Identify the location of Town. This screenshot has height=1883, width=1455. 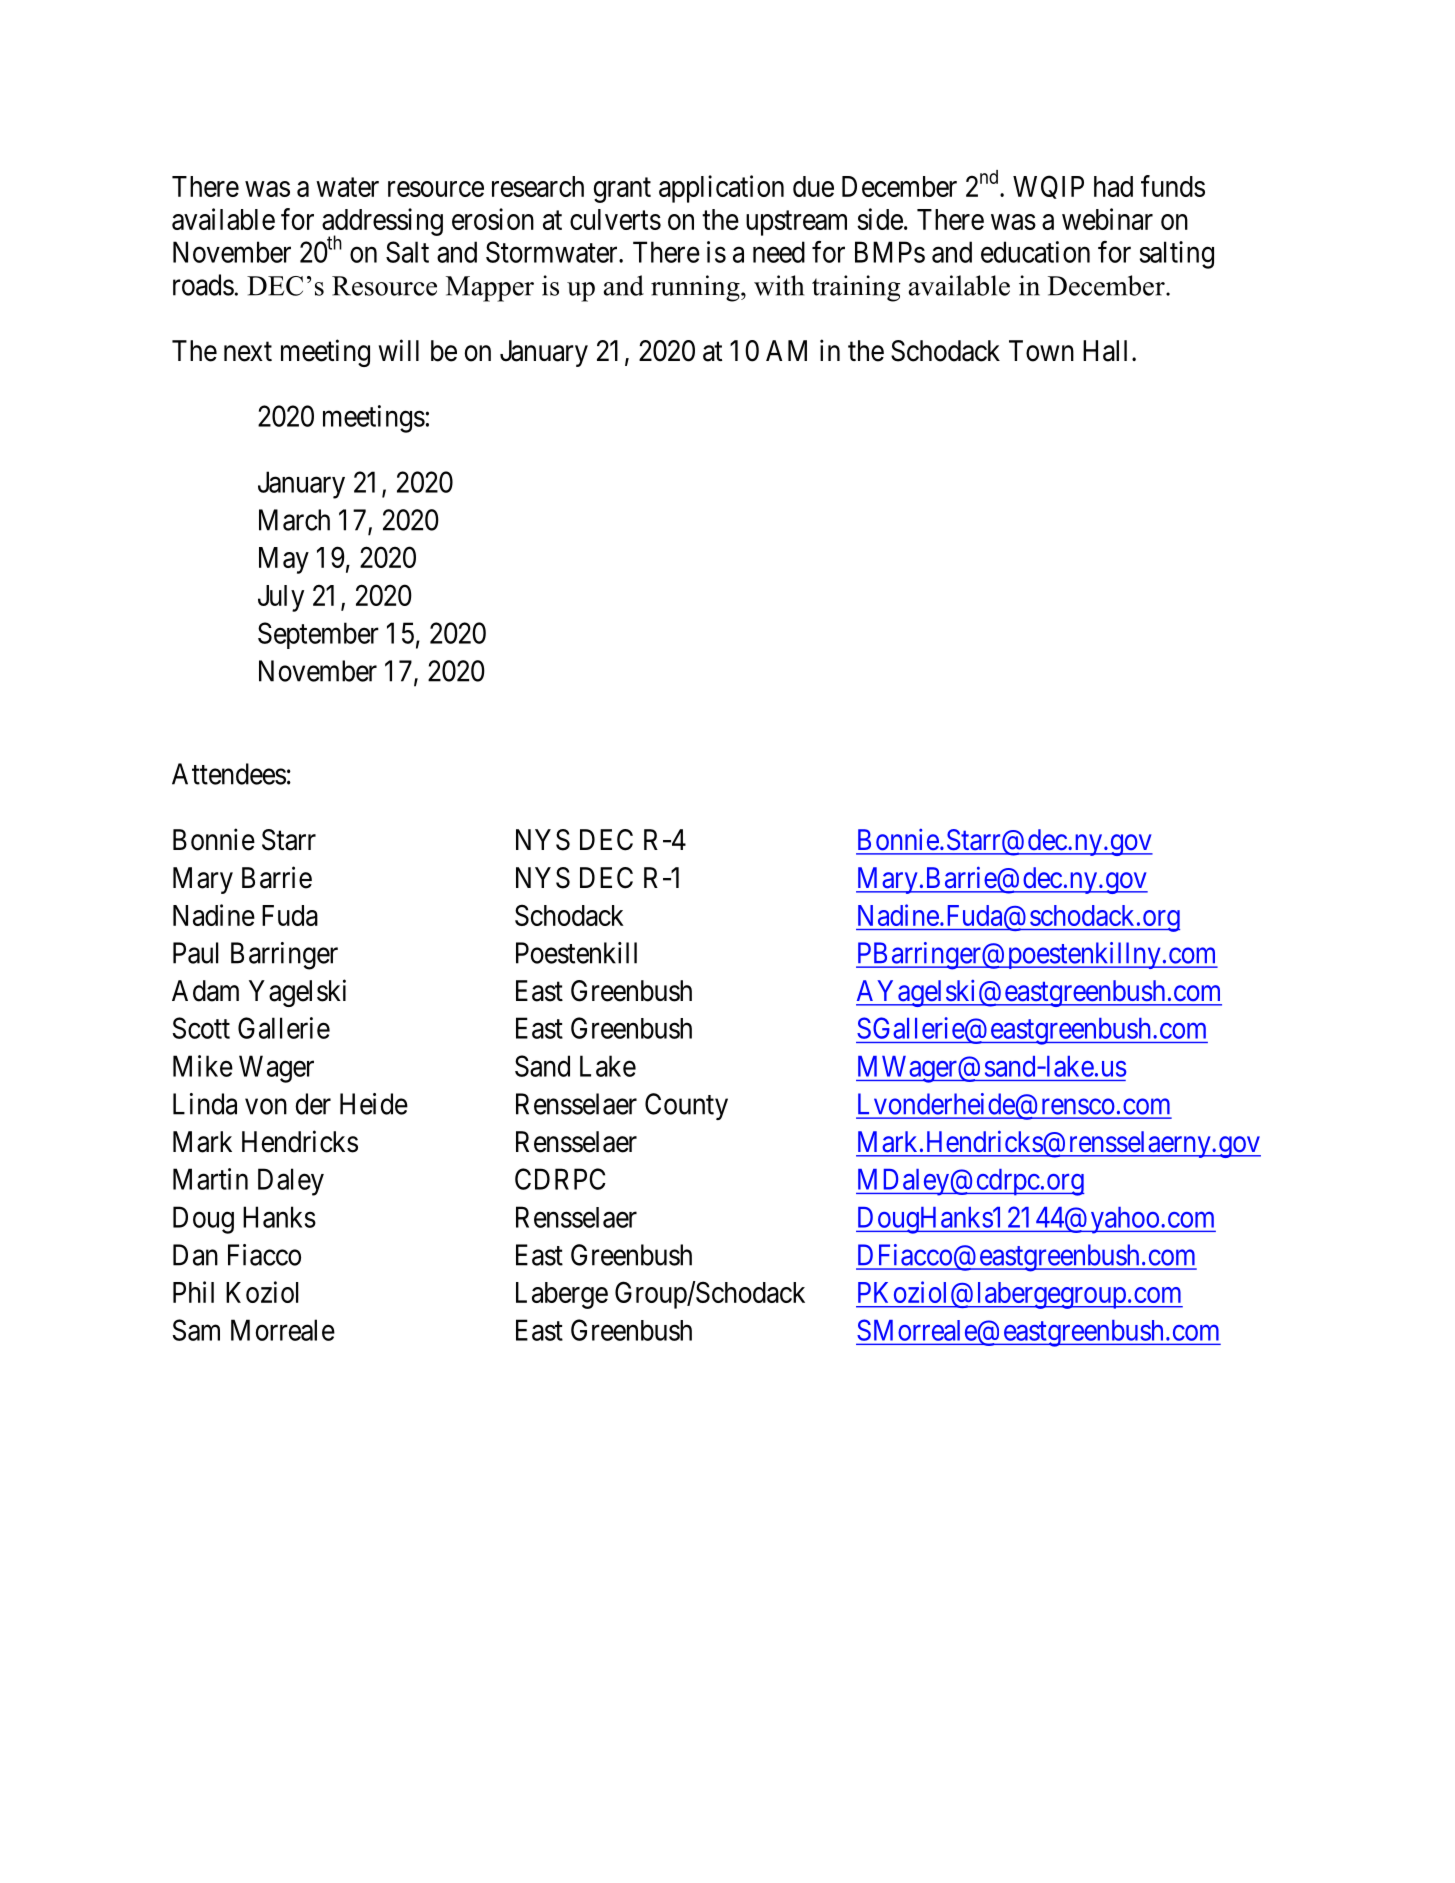
(1041, 351).
